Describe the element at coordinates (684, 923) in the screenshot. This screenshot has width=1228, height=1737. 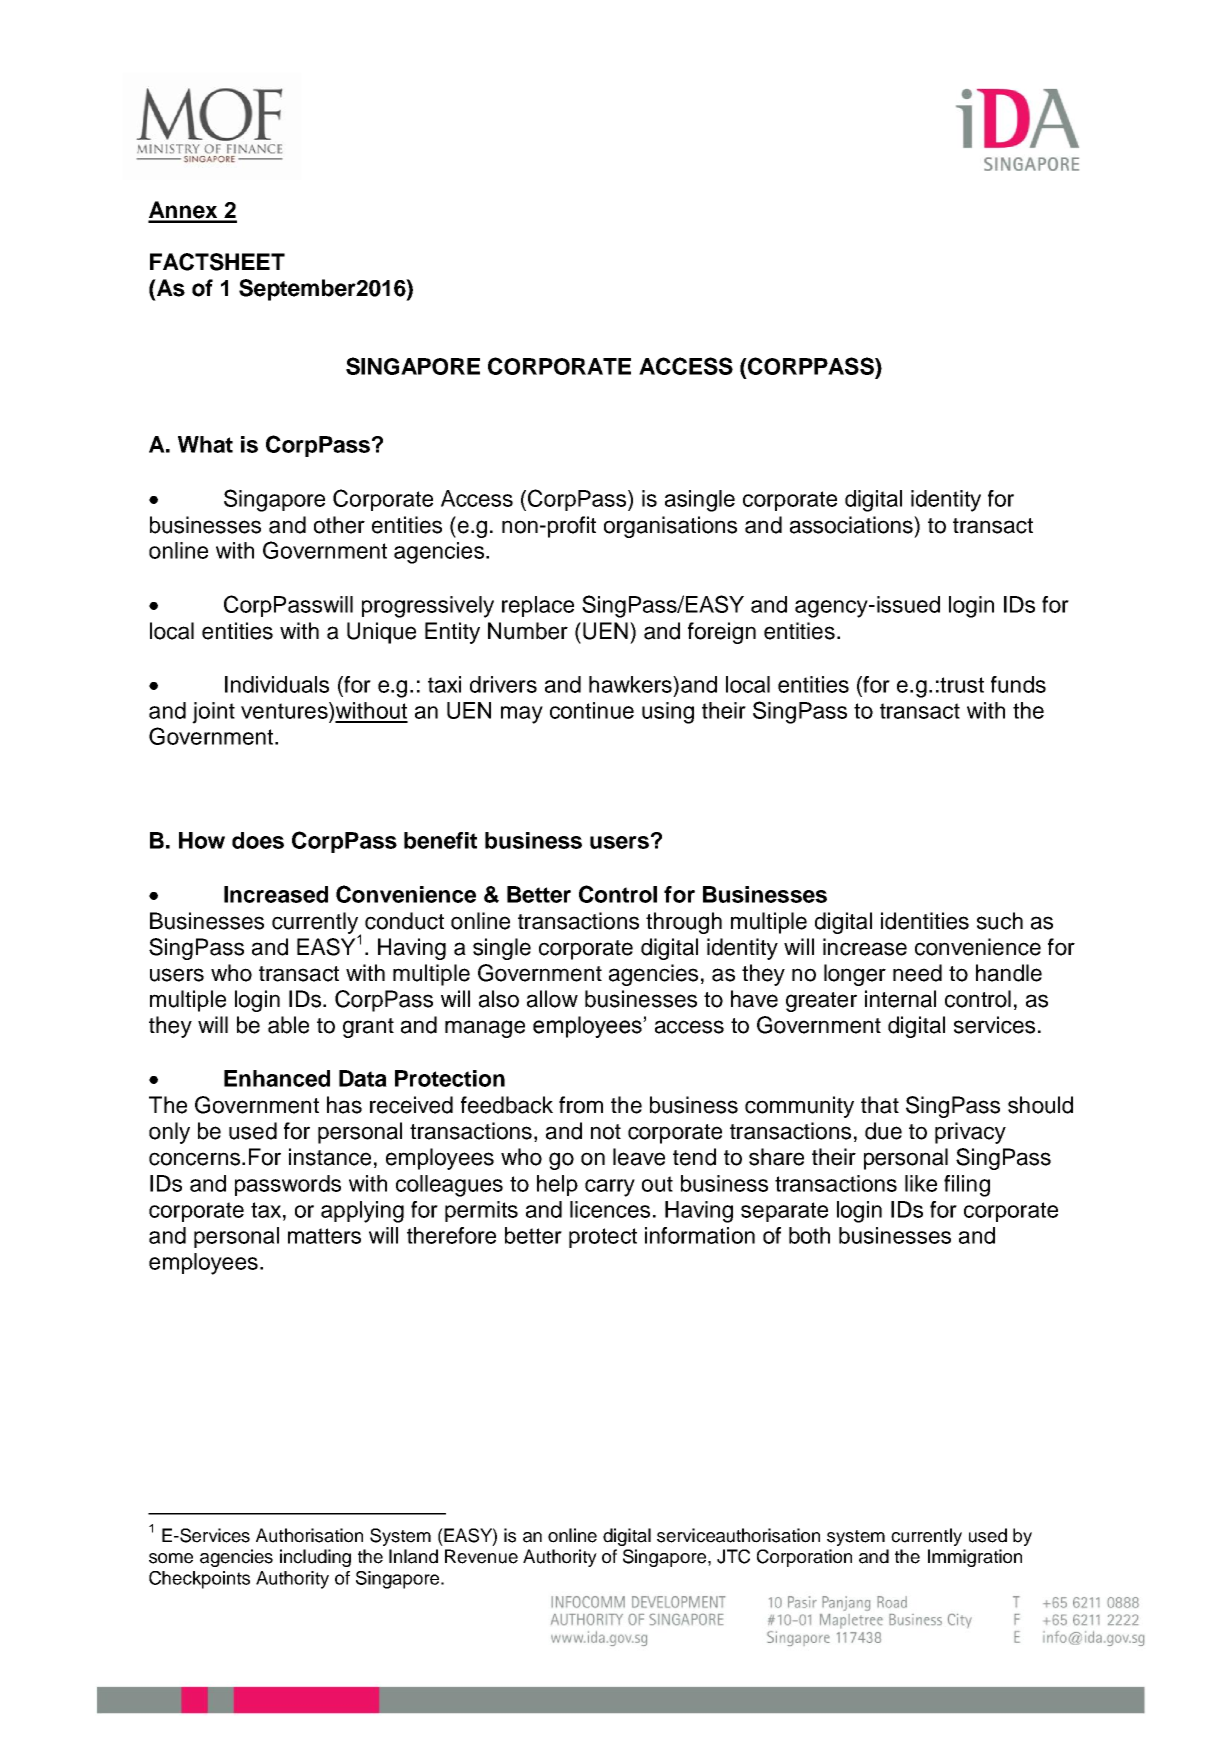
I see `through` at that location.
